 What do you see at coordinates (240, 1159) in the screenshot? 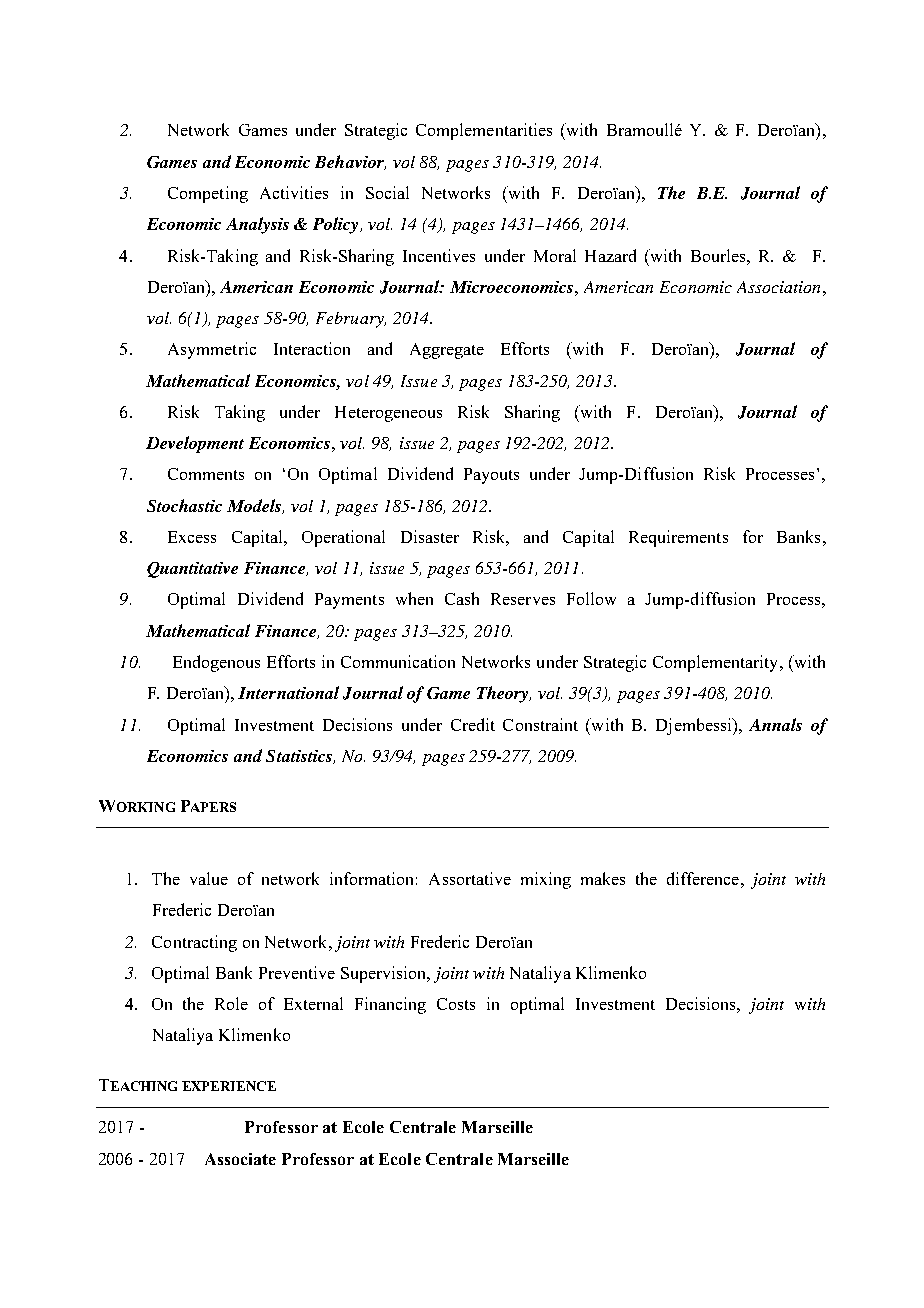
I see `Associate` at bounding box center [240, 1159].
